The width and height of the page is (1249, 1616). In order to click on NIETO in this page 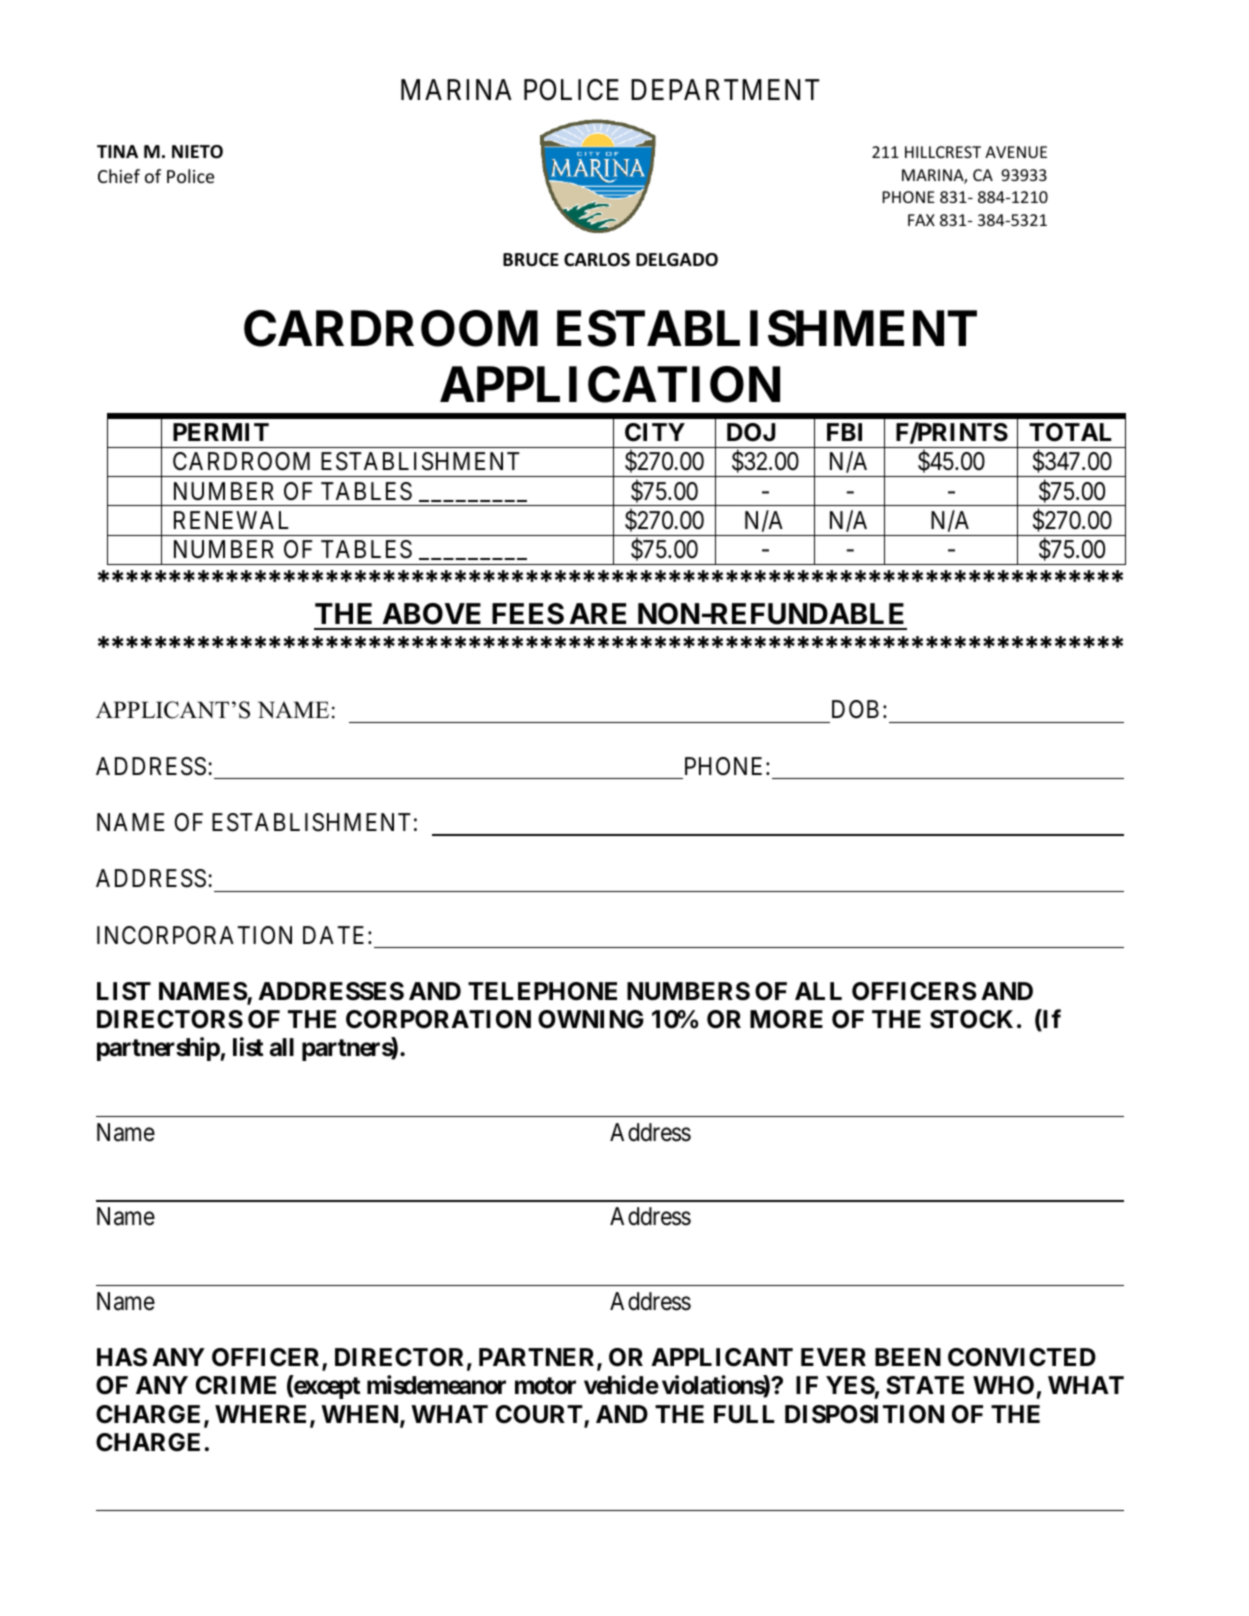, I will do `click(197, 152)`.
